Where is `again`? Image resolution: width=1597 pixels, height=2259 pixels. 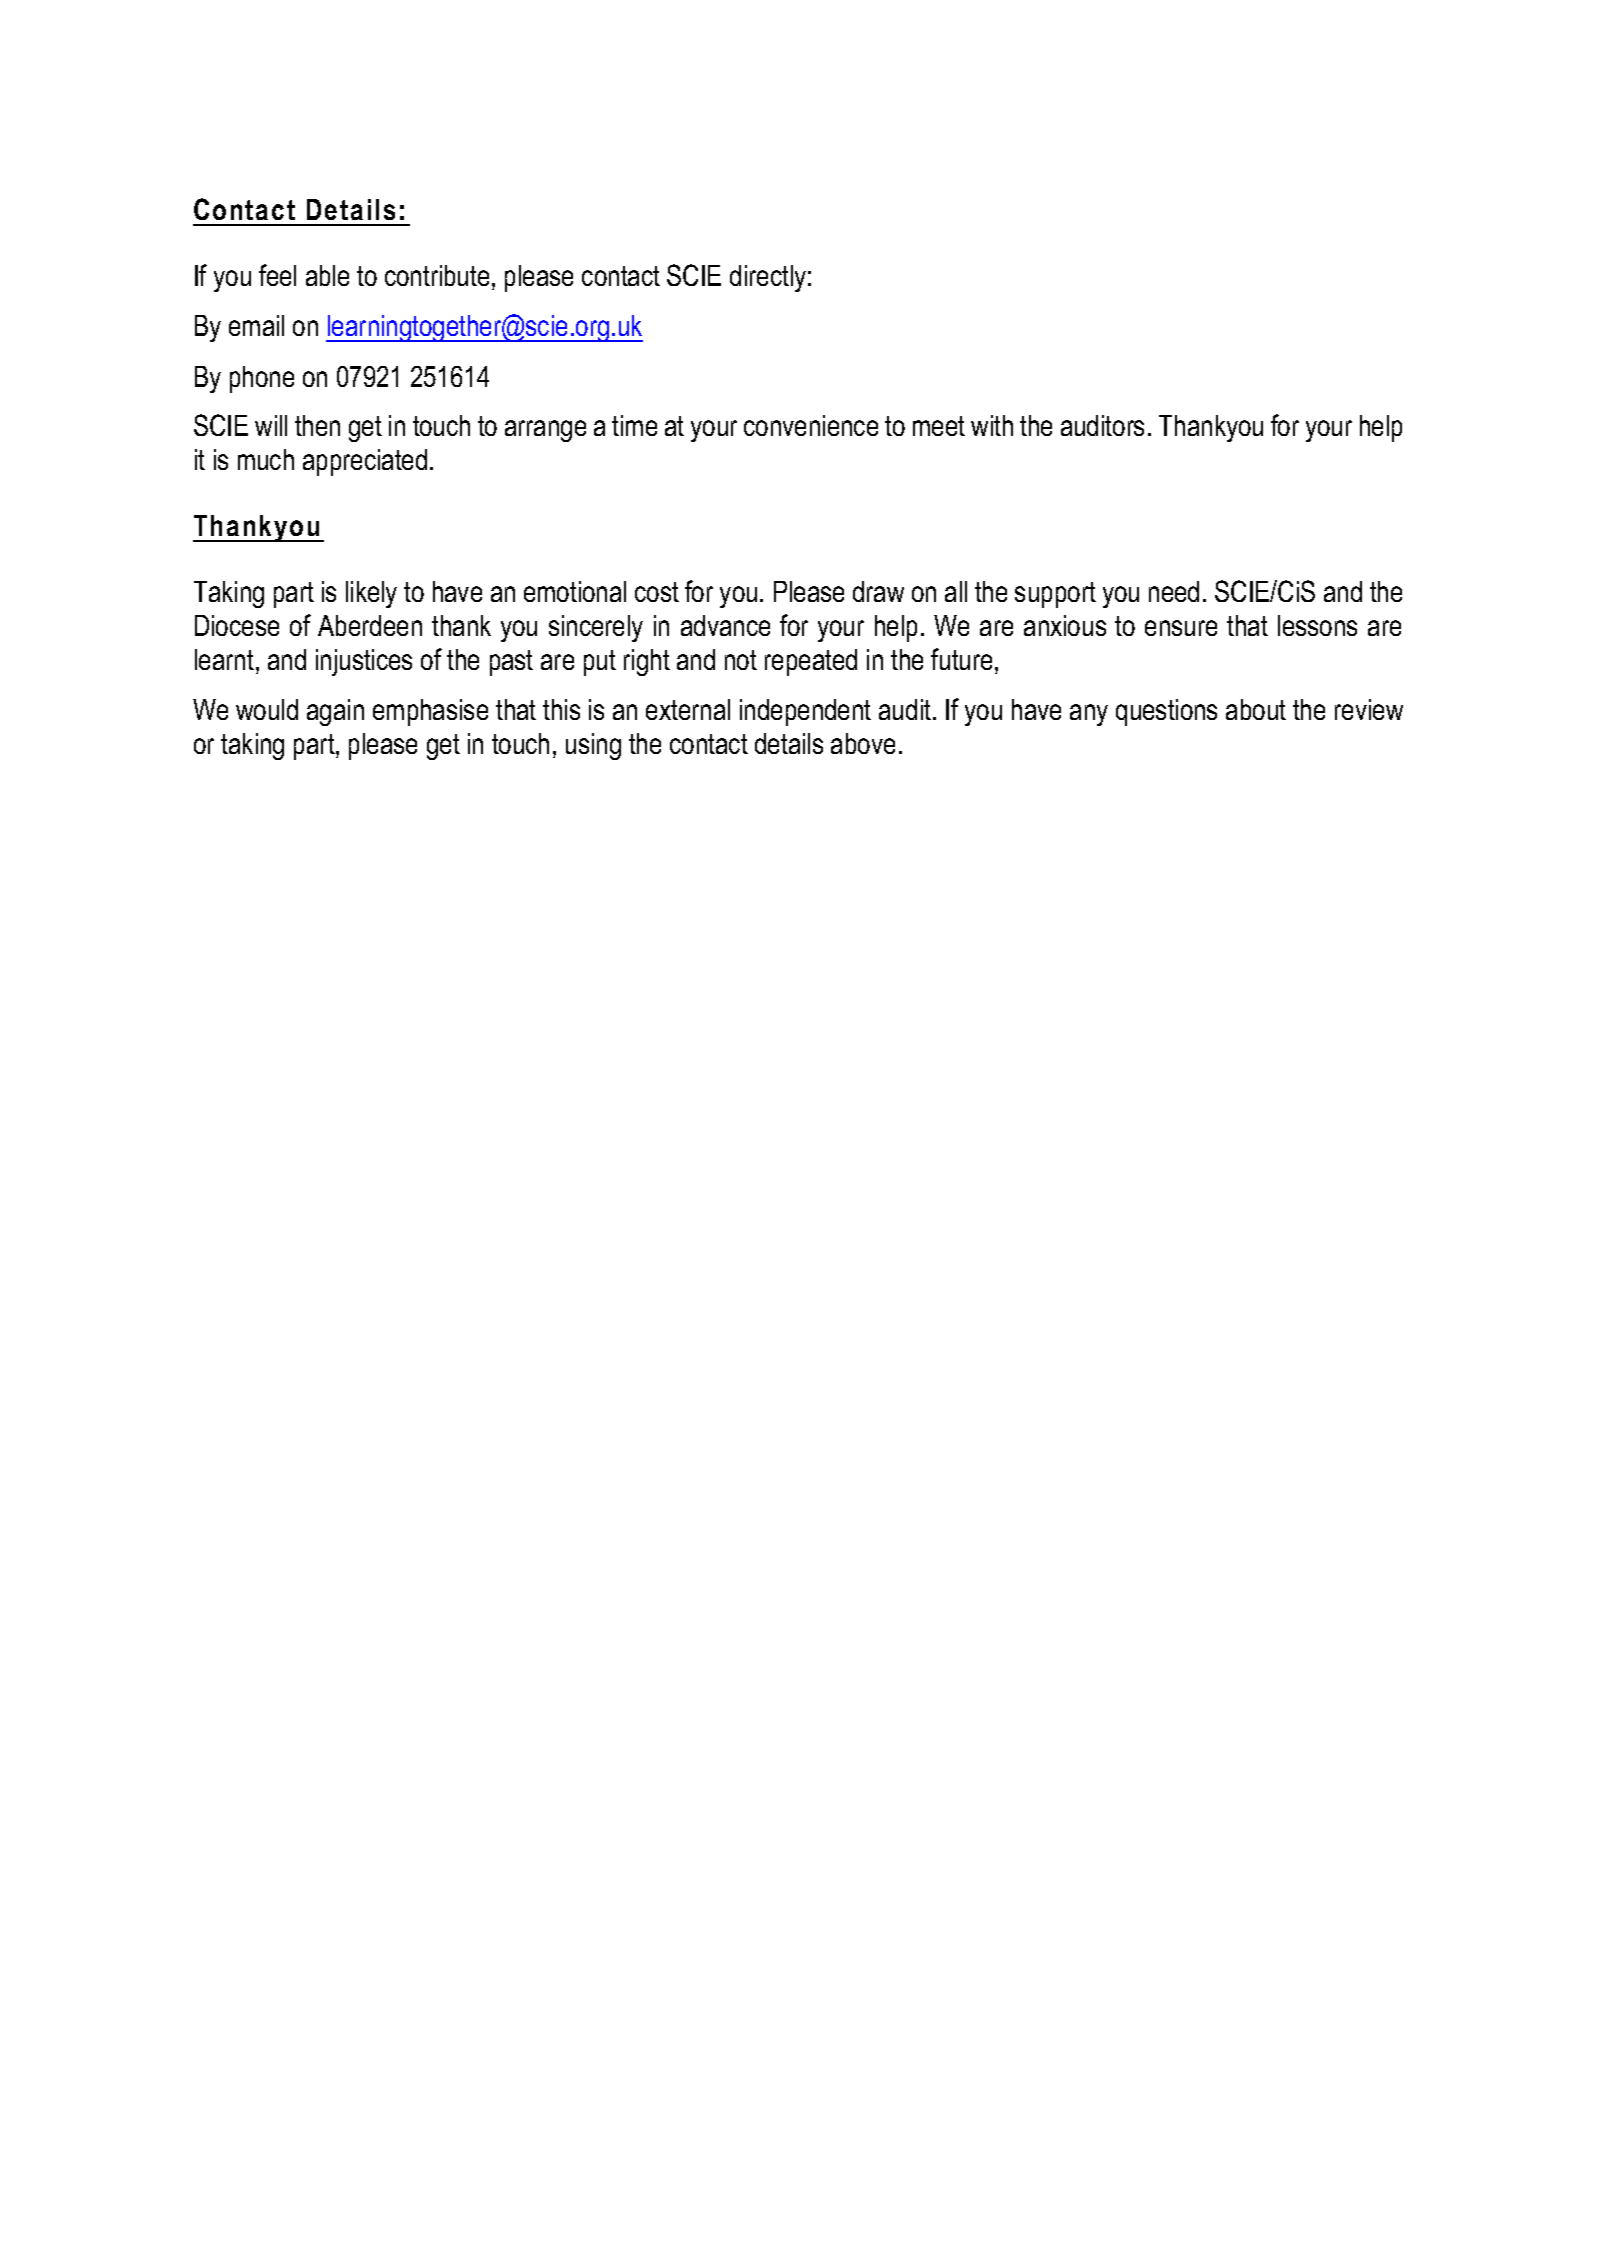
again is located at coordinates (335, 712).
